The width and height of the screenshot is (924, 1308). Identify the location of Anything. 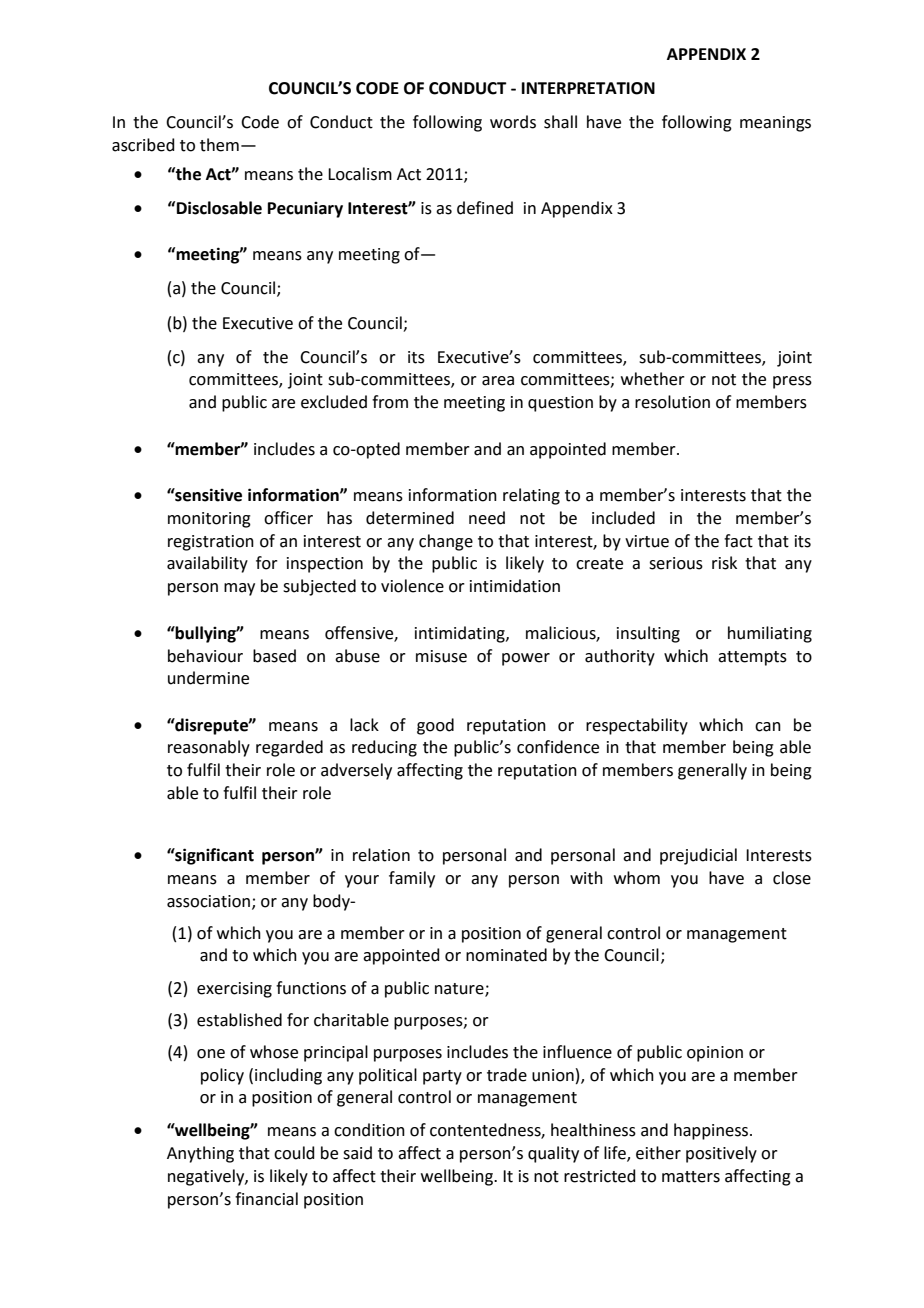
(200, 1154).
